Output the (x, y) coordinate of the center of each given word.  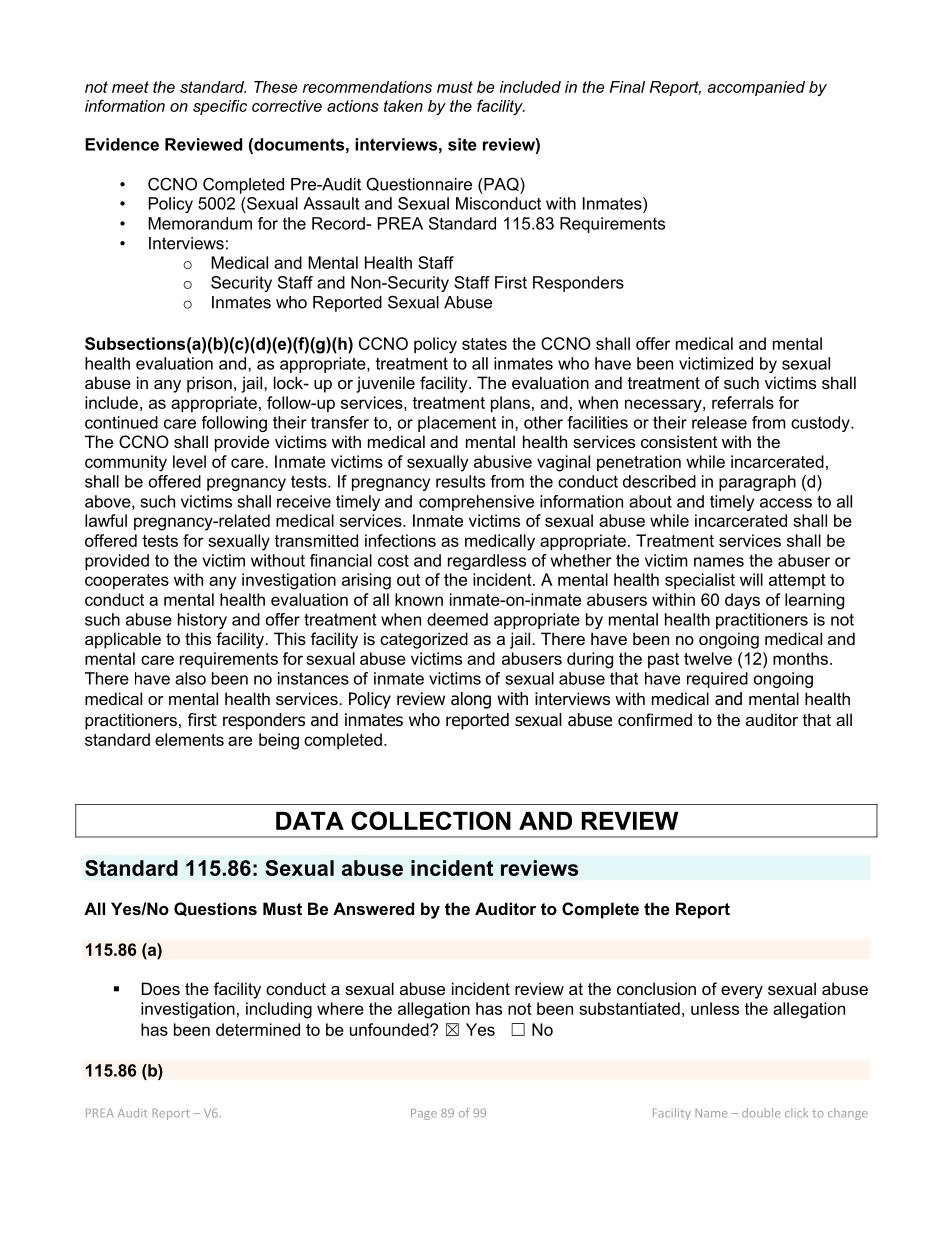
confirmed (655, 719)
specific (220, 107)
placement (457, 424)
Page (424, 1114)
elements (189, 739)
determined (258, 1029)
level (189, 461)
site (462, 144)
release (719, 422)
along (471, 700)
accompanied (756, 88)
